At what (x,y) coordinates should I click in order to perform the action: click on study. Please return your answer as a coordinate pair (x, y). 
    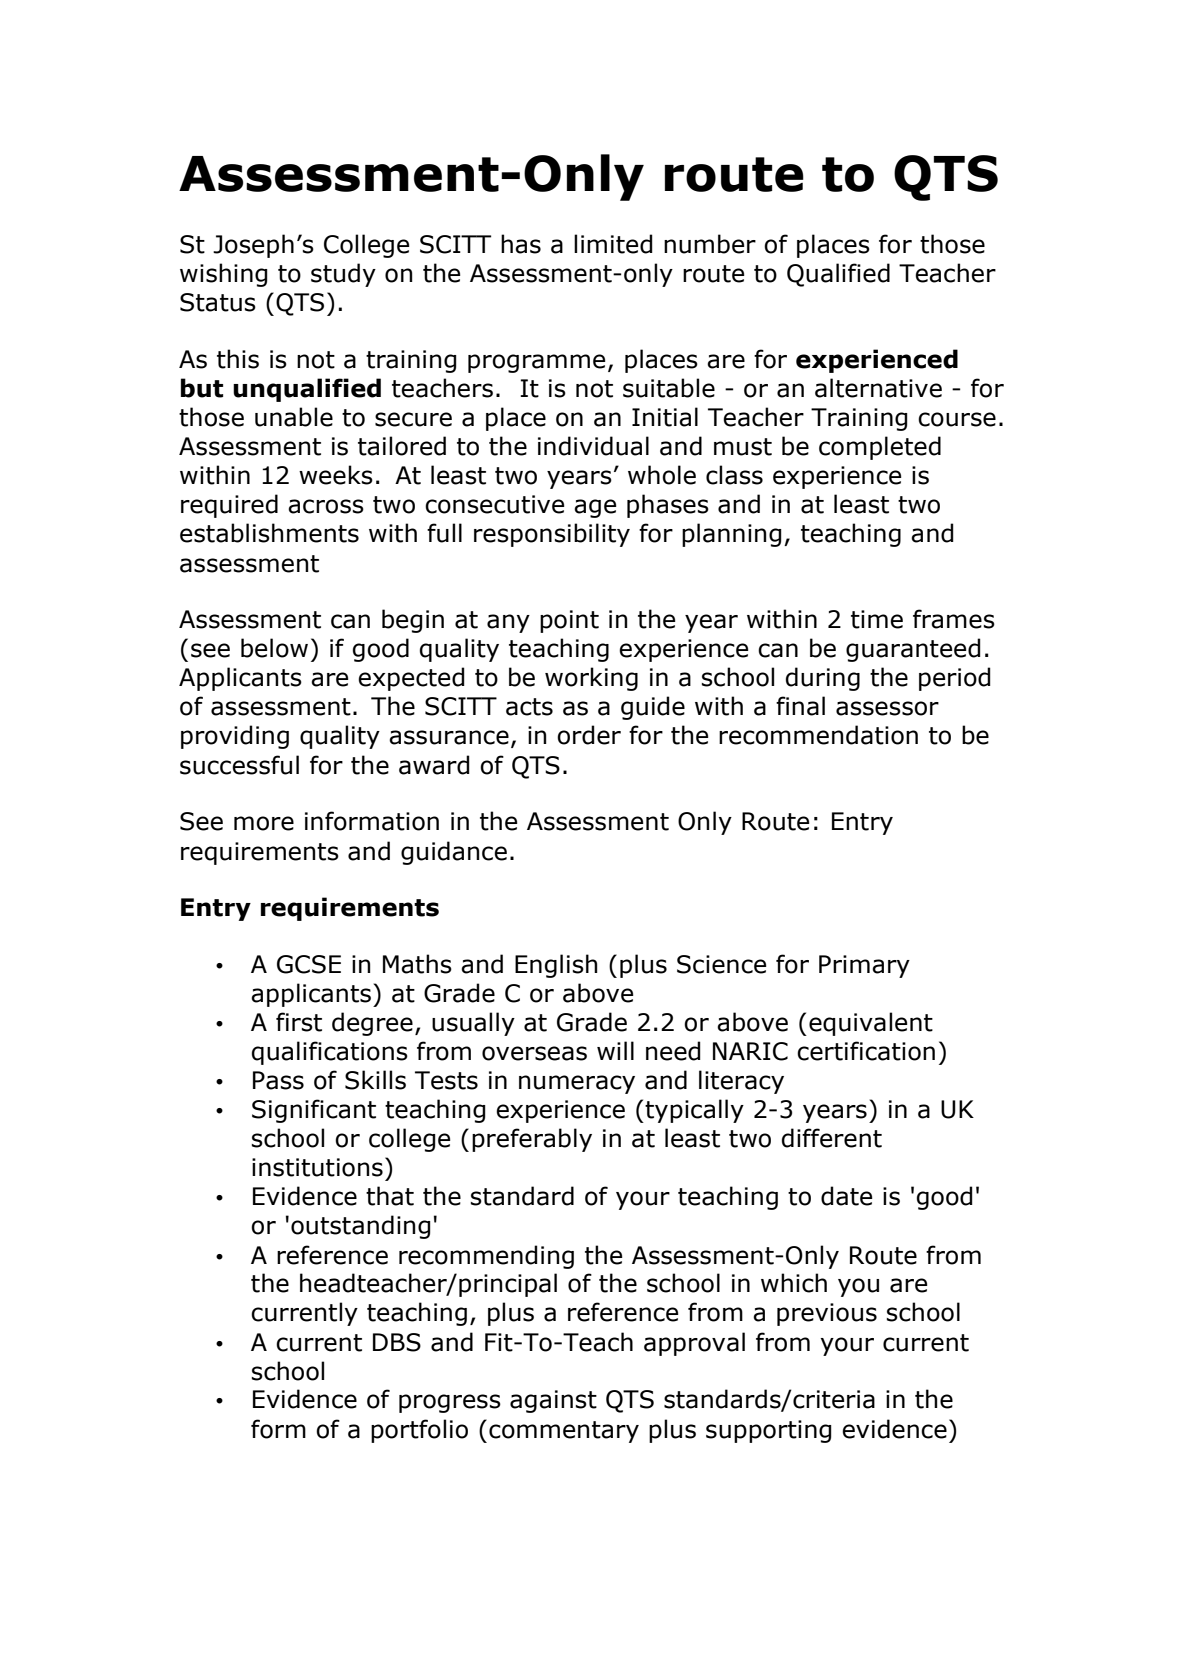
    Looking at the image, I should click on (343, 275).
